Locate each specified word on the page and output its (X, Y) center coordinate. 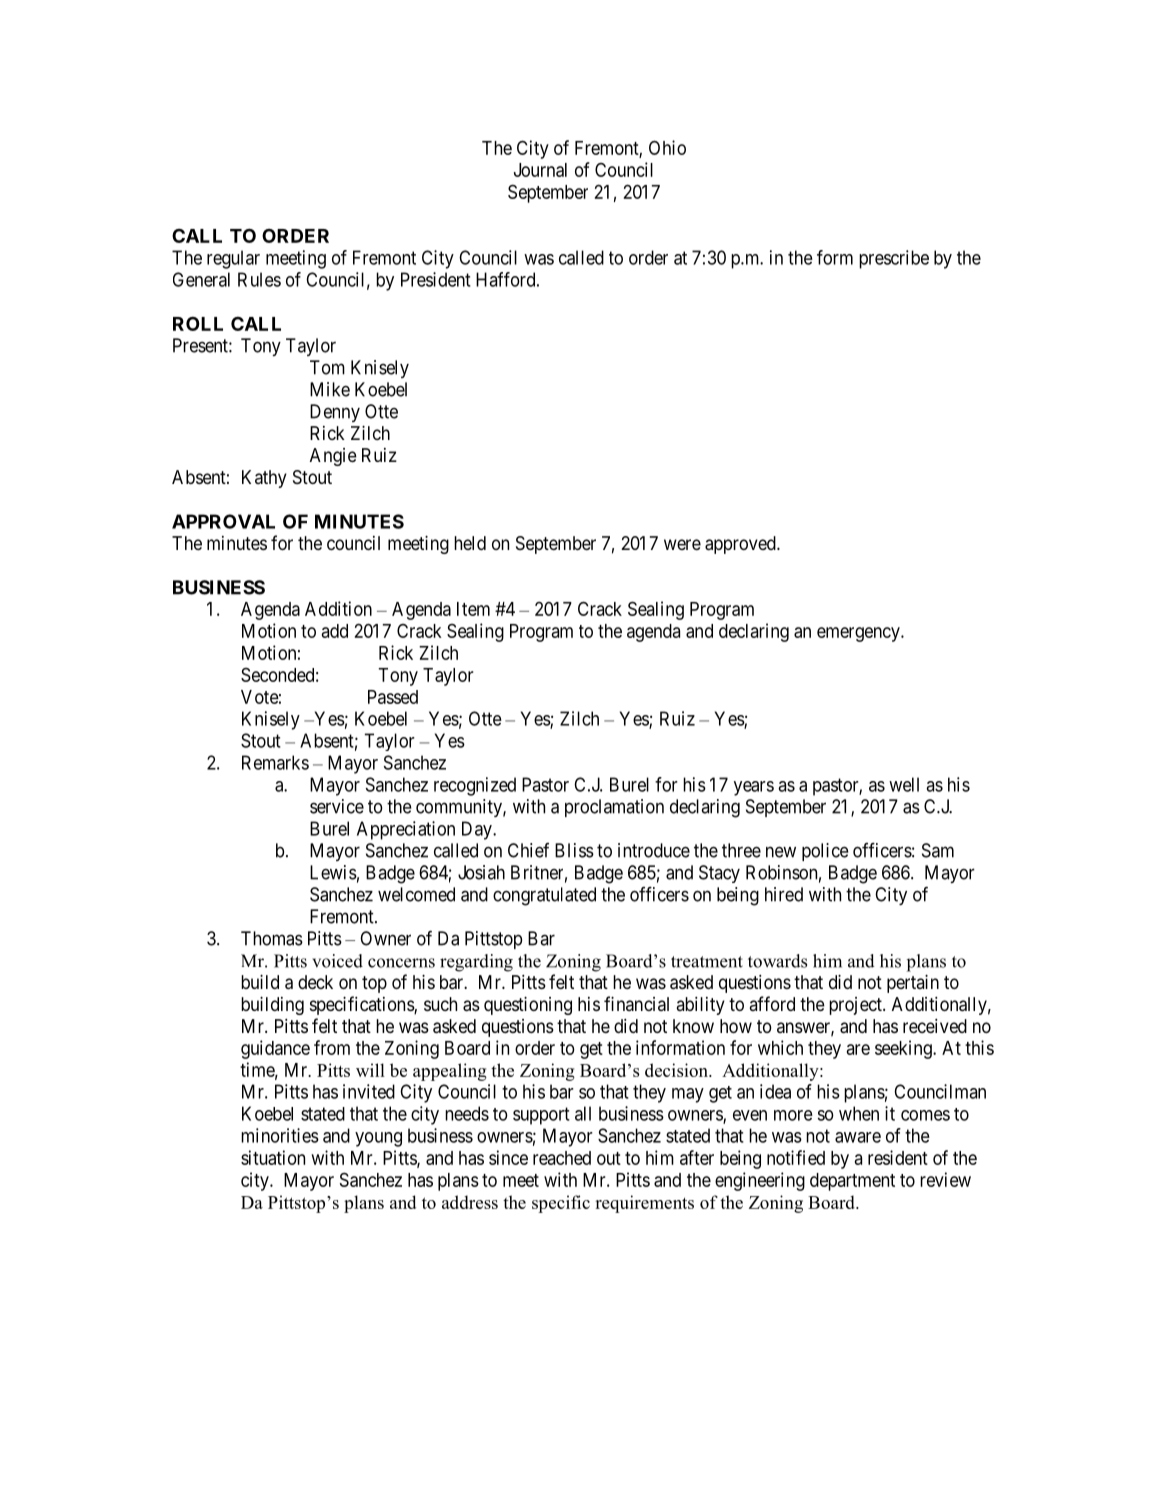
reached (562, 1158)
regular (233, 259)
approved (741, 545)
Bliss (574, 850)
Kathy (264, 479)
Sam (938, 850)
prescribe (894, 259)
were (682, 544)
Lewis (333, 872)
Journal (540, 170)
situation (273, 1157)
